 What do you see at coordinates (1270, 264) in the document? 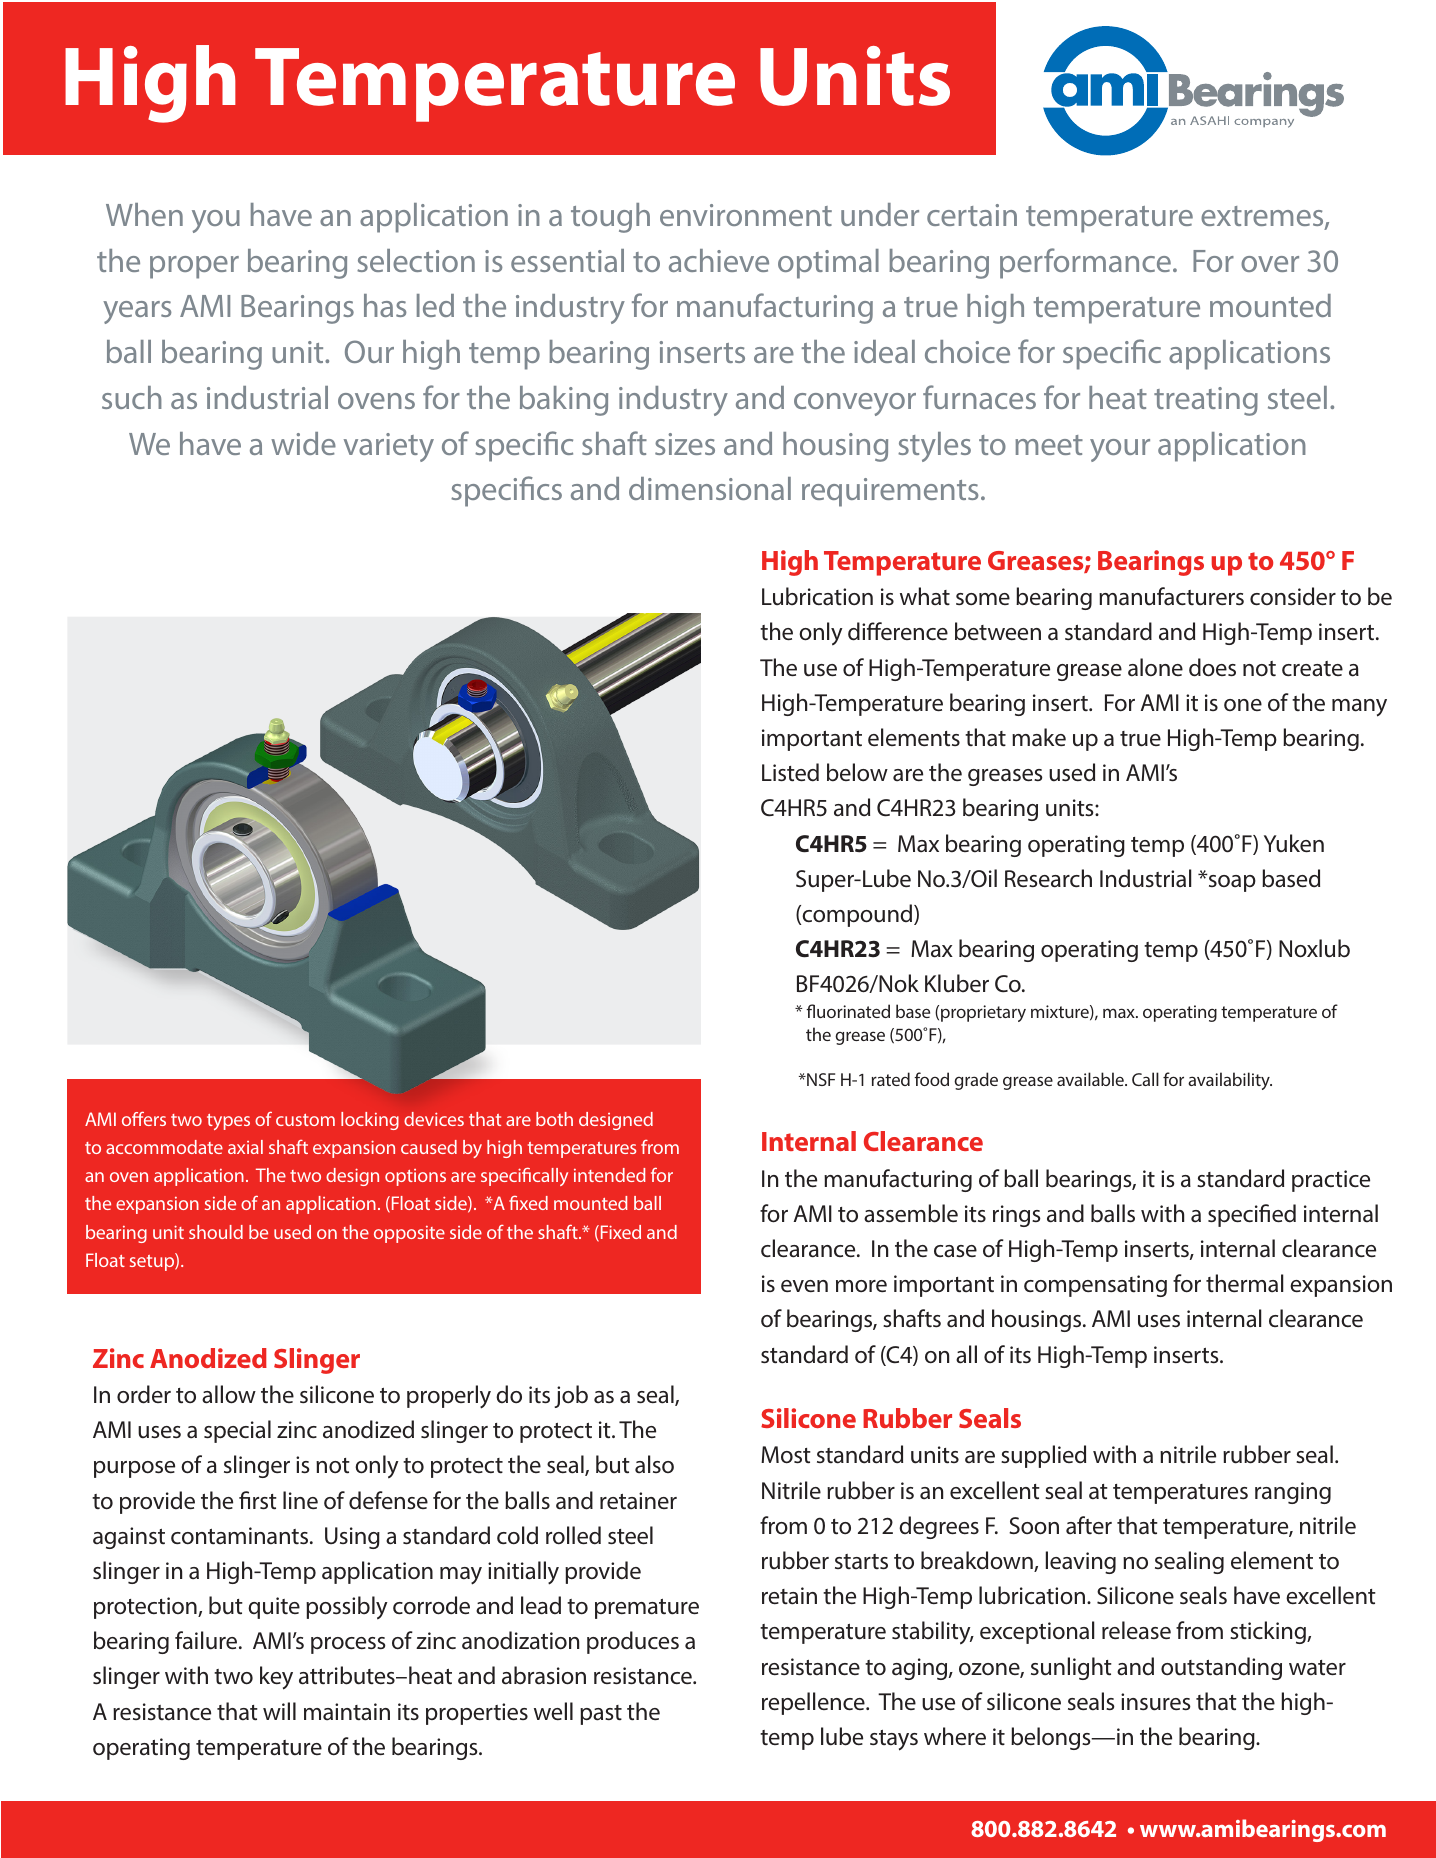
I see `over` at bounding box center [1270, 264].
